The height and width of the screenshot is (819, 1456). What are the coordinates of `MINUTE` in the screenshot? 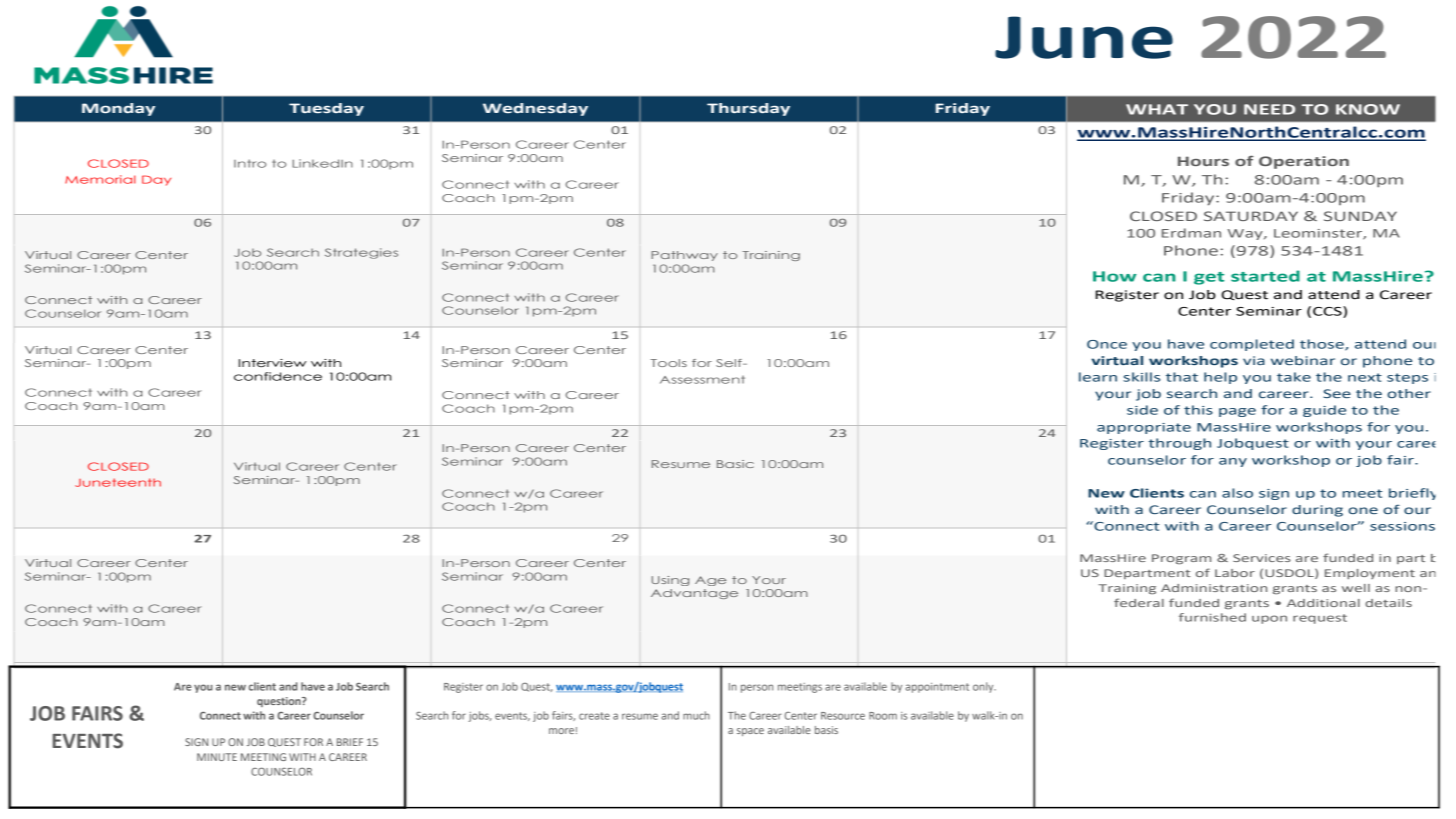 It's located at (217, 757).
